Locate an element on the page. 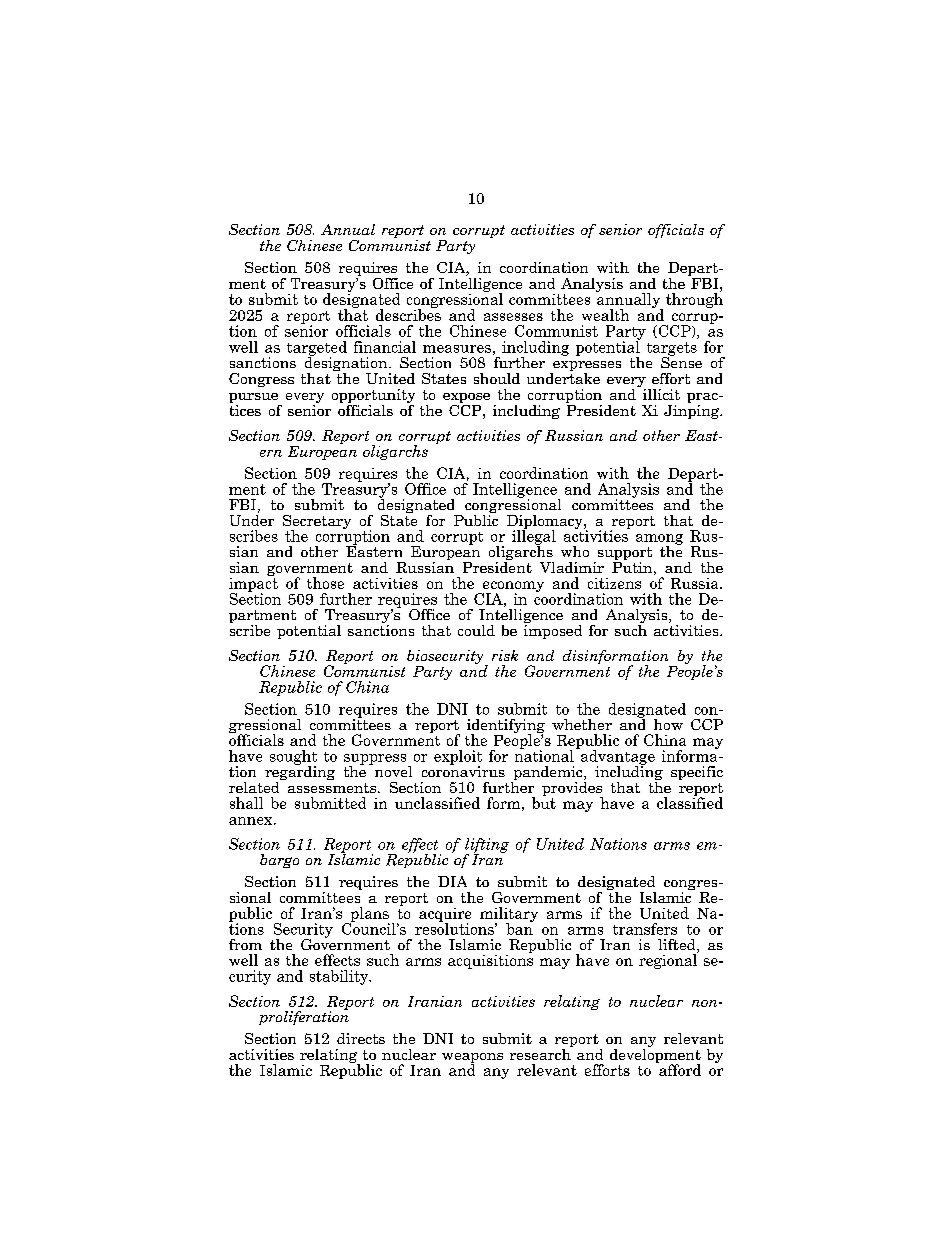  risk is located at coordinates (505, 655).
